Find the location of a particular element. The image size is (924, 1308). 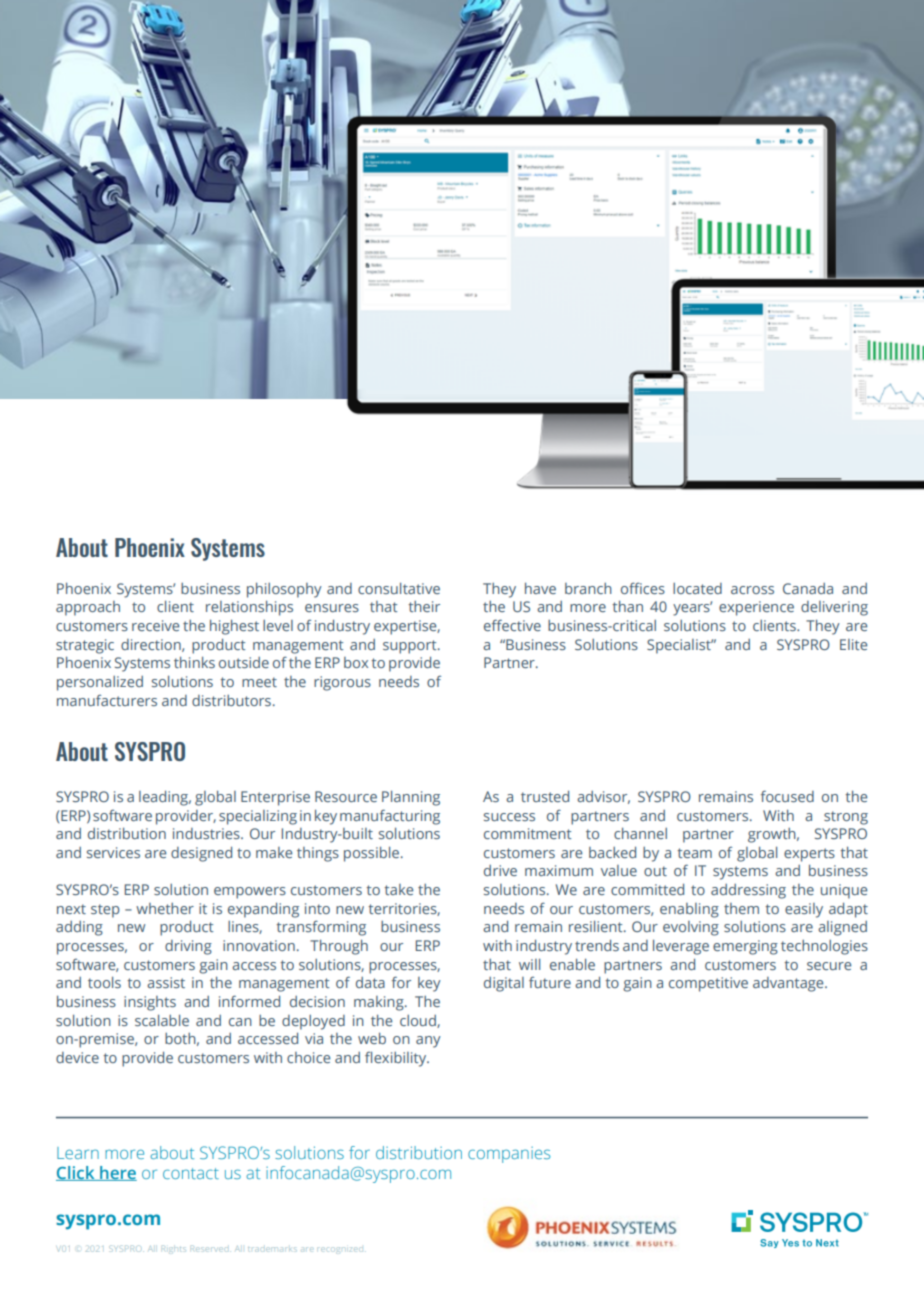

them is located at coordinates (741, 908).
